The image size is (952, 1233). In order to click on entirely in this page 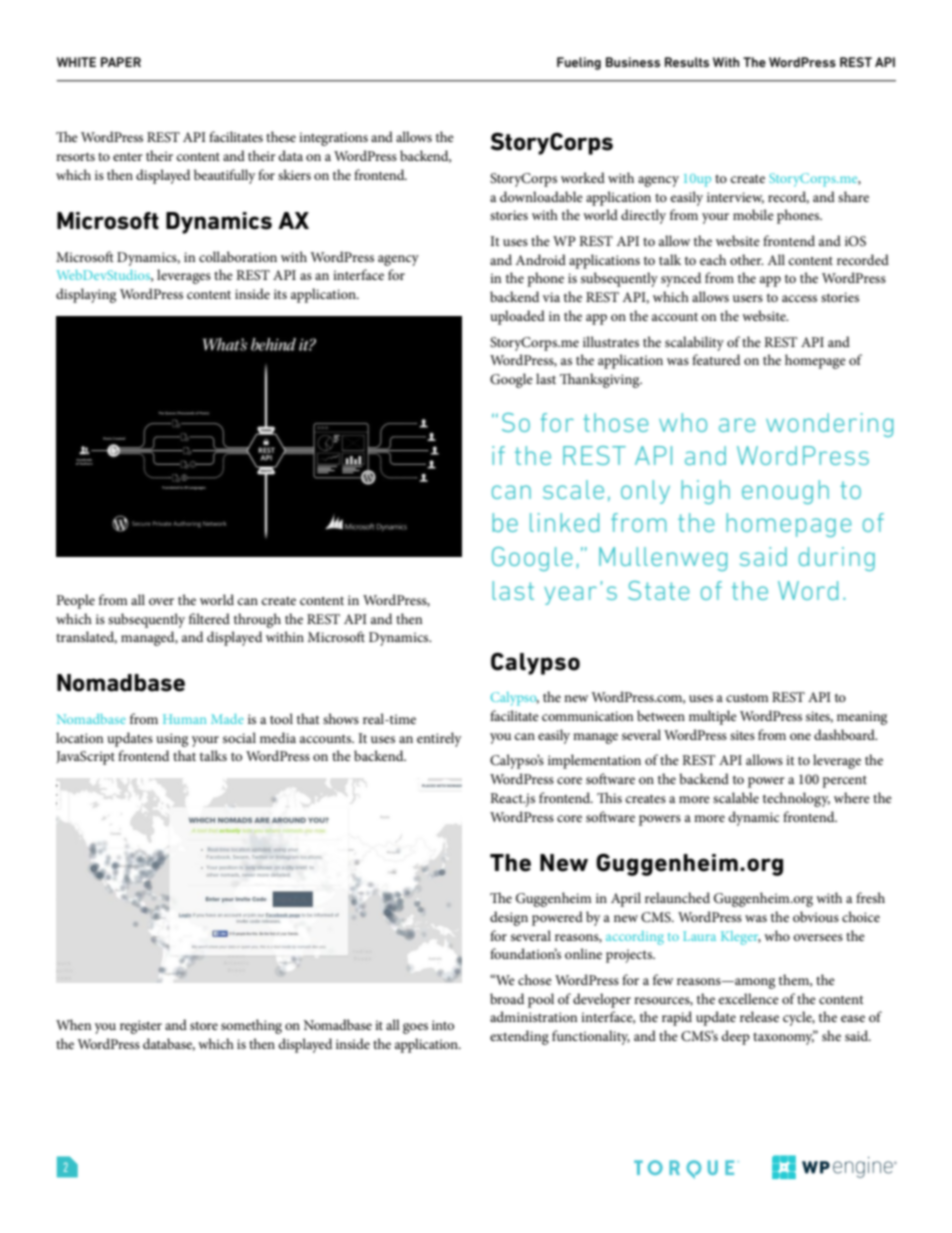, I will do `click(439, 739)`.
